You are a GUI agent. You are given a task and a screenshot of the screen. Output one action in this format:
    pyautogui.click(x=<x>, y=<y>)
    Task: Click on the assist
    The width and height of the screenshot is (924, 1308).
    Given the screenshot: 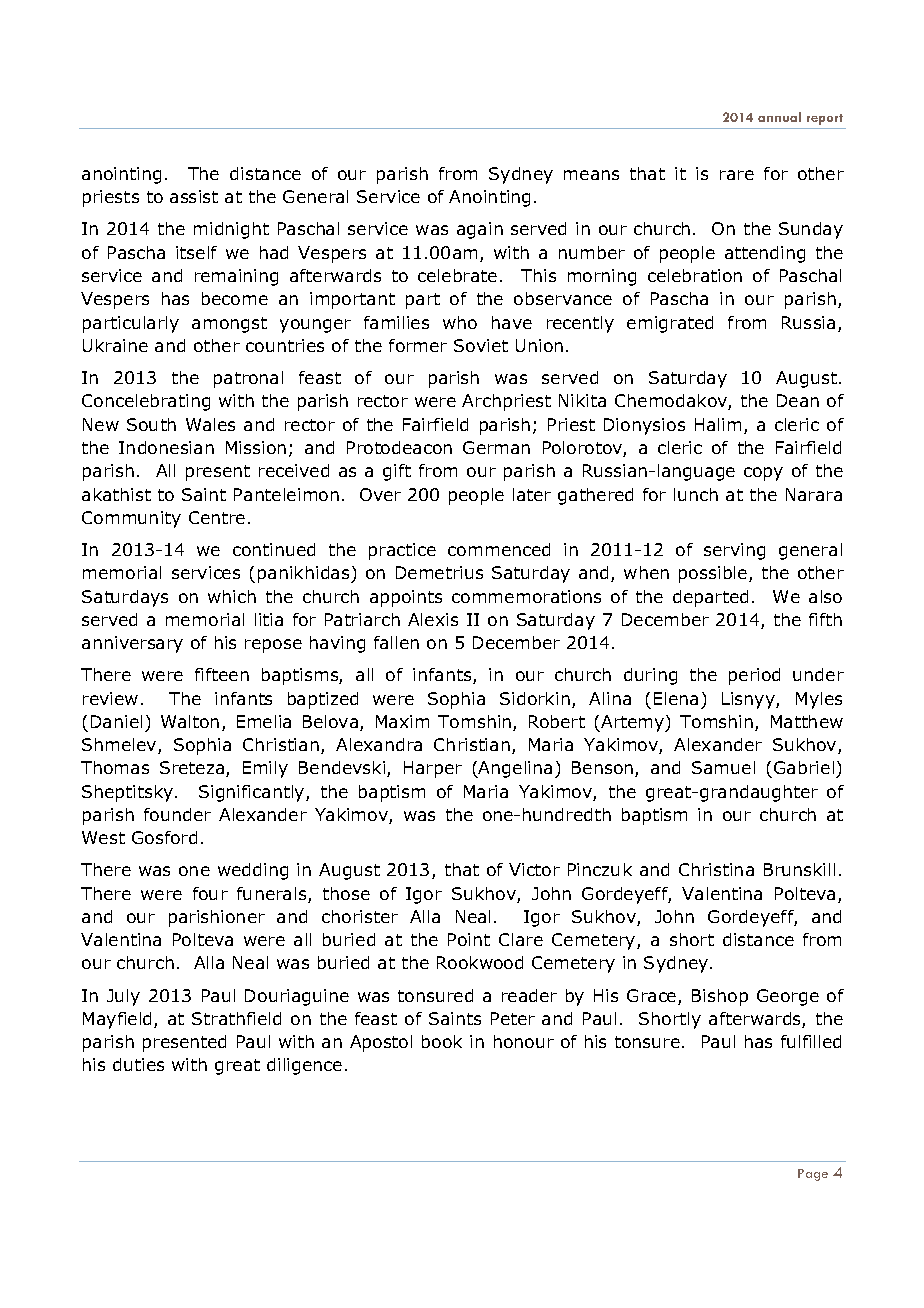 What is the action you would take?
    pyautogui.click(x=194, y=196)
